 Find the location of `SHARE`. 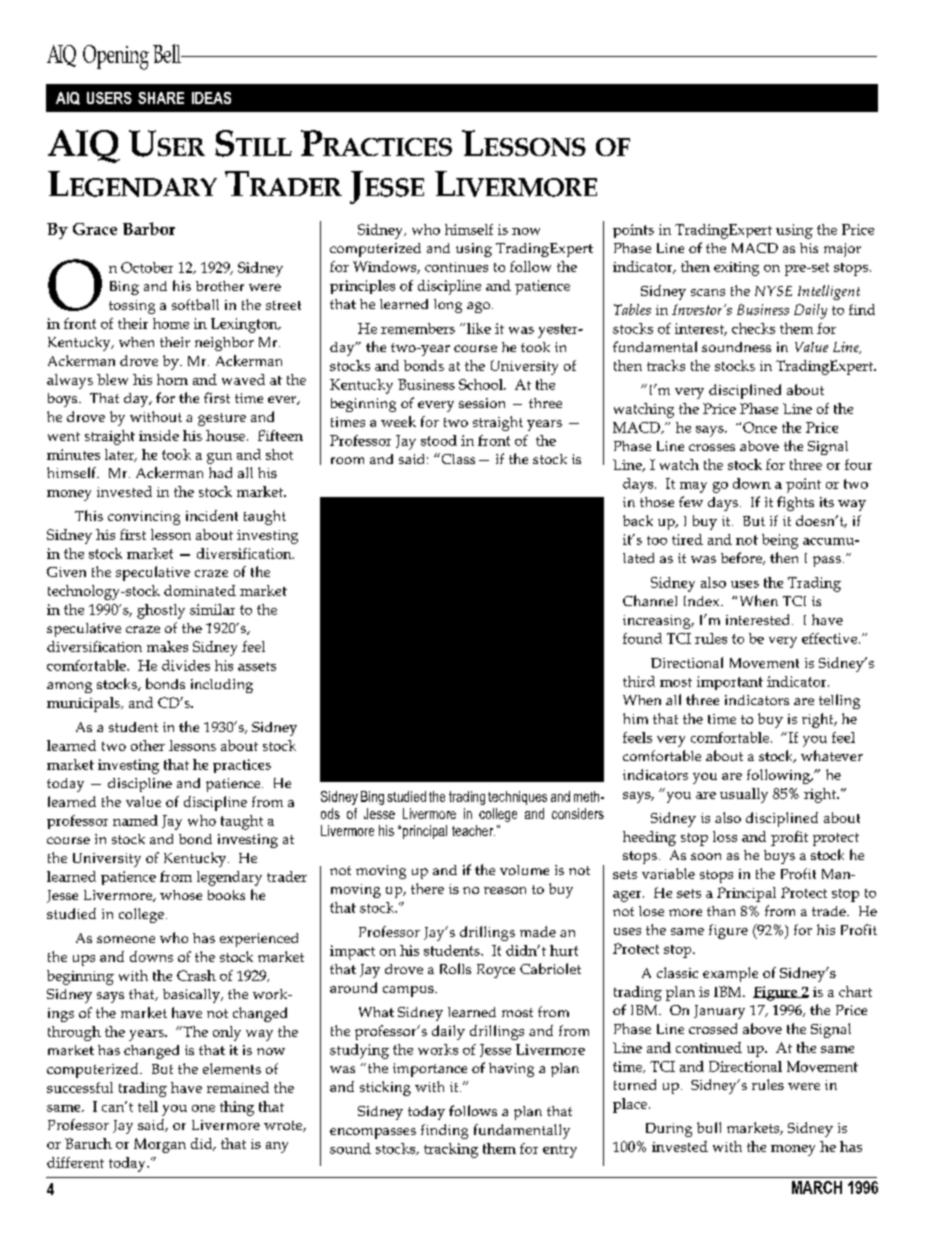

SHARE is located at coordinates (161, 98).
